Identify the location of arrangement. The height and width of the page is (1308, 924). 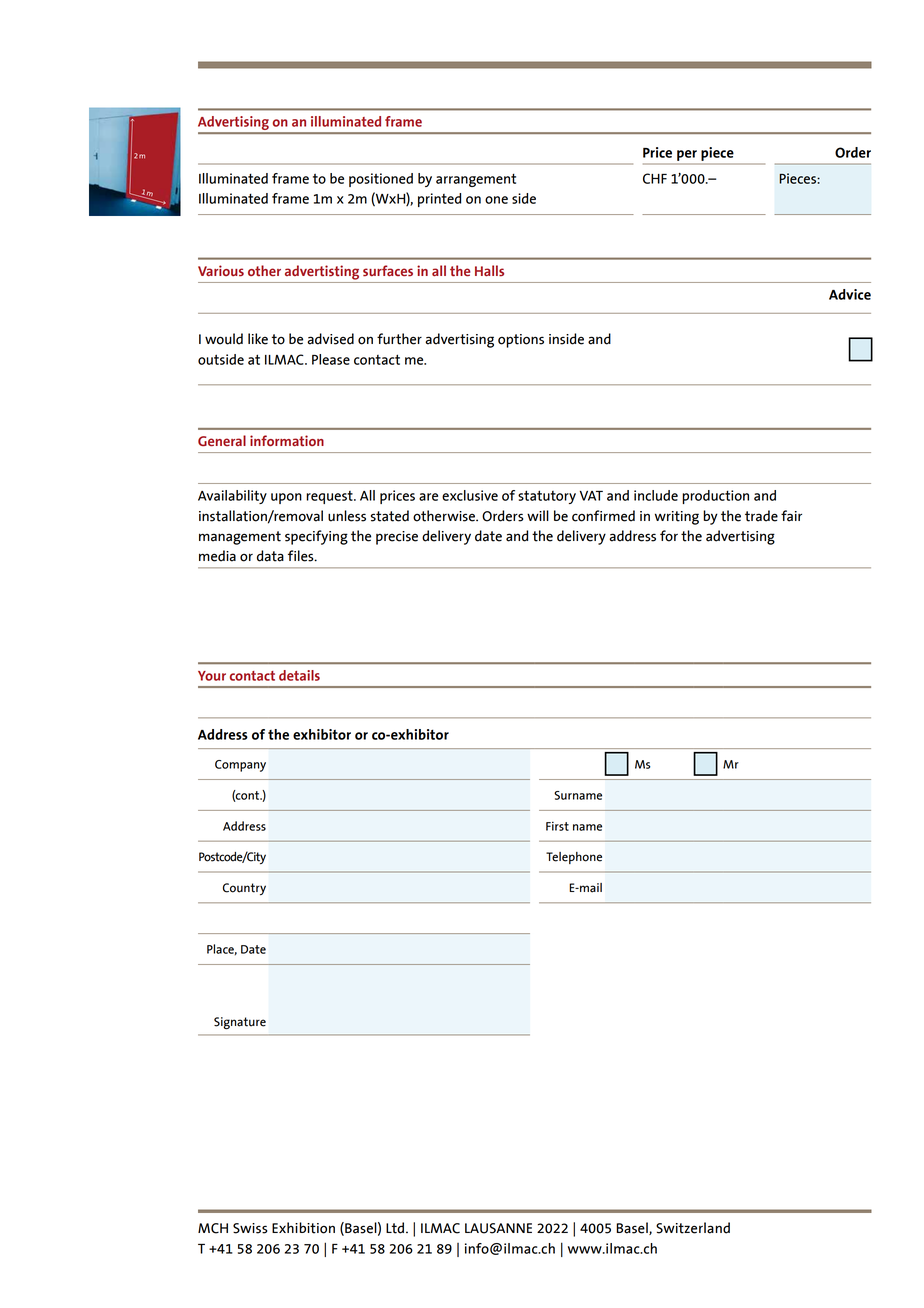
(476, 180).
